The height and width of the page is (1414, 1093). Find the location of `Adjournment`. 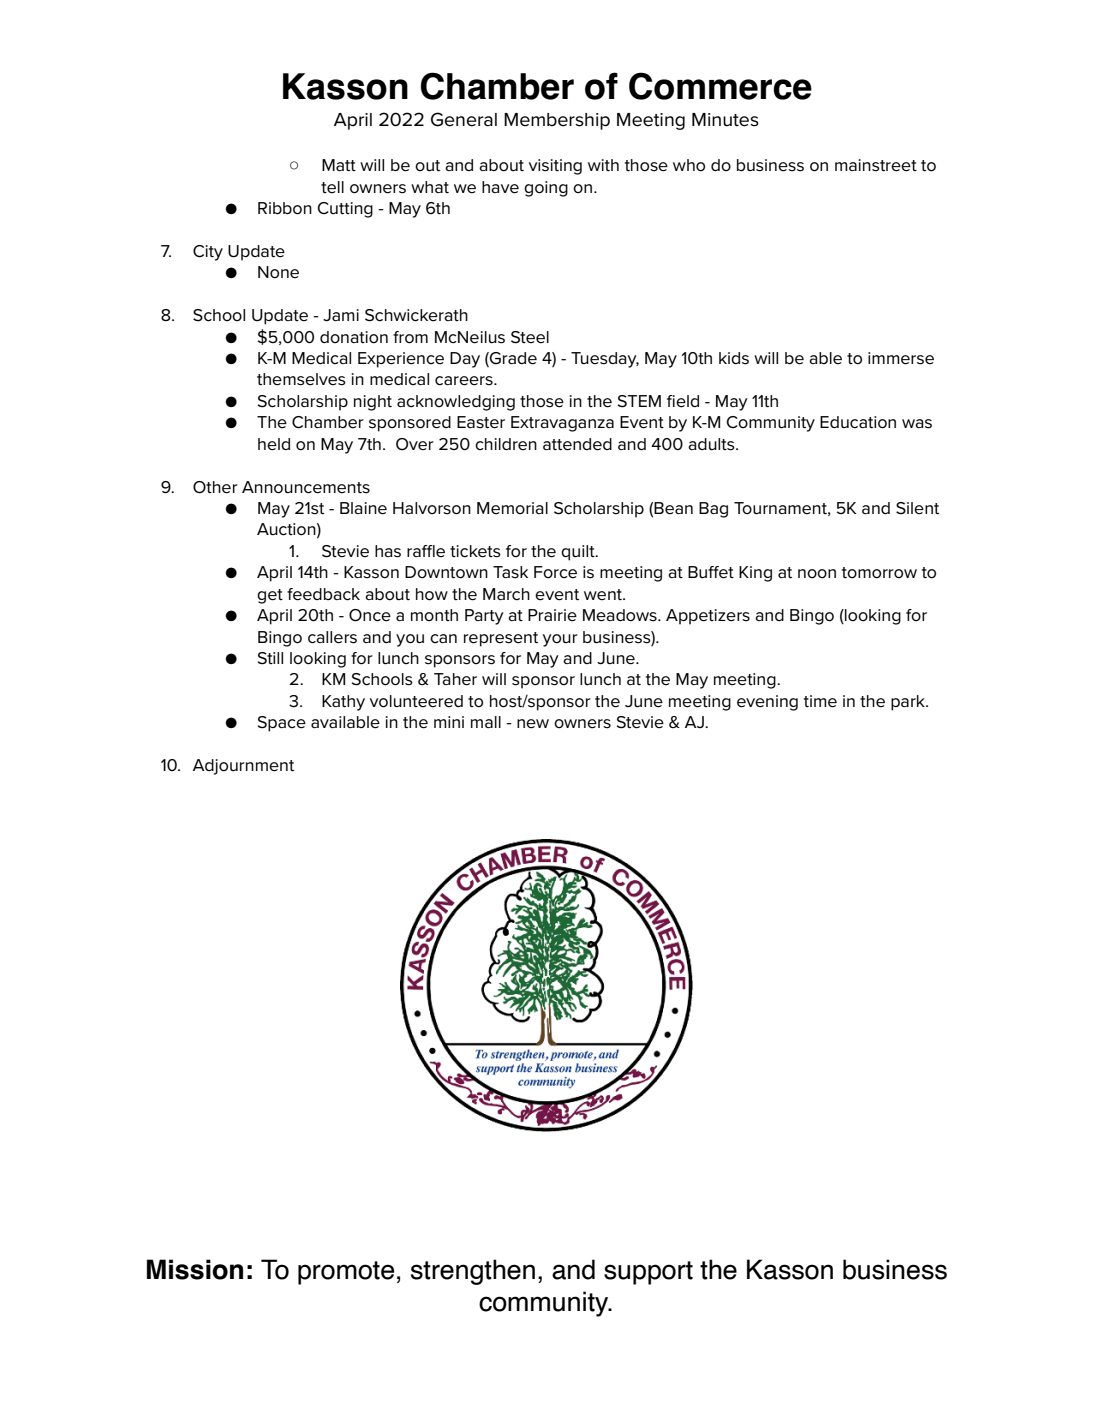

Adjournment is located at coordinates (243, 767).
